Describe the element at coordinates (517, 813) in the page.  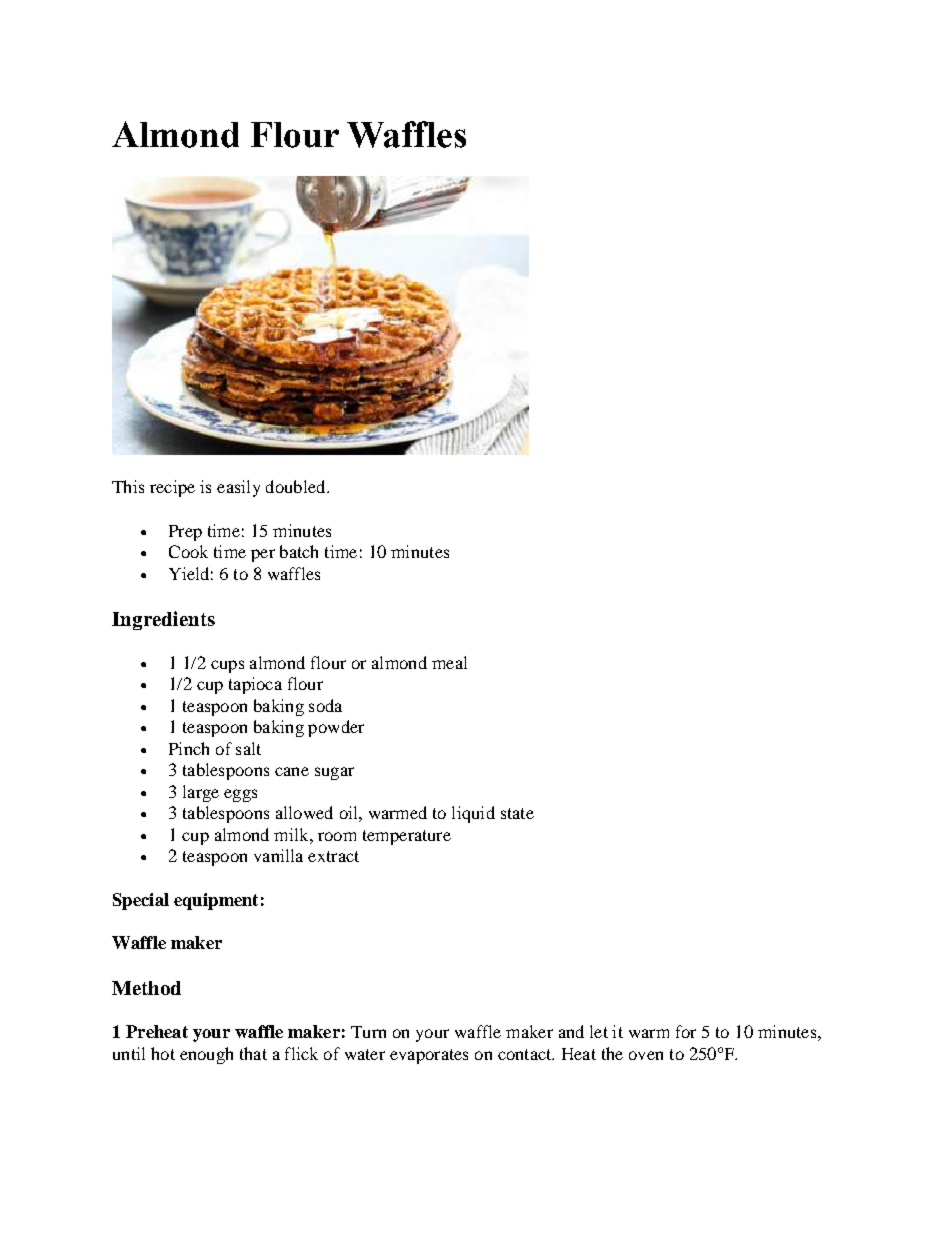
I see `state` at that location.
